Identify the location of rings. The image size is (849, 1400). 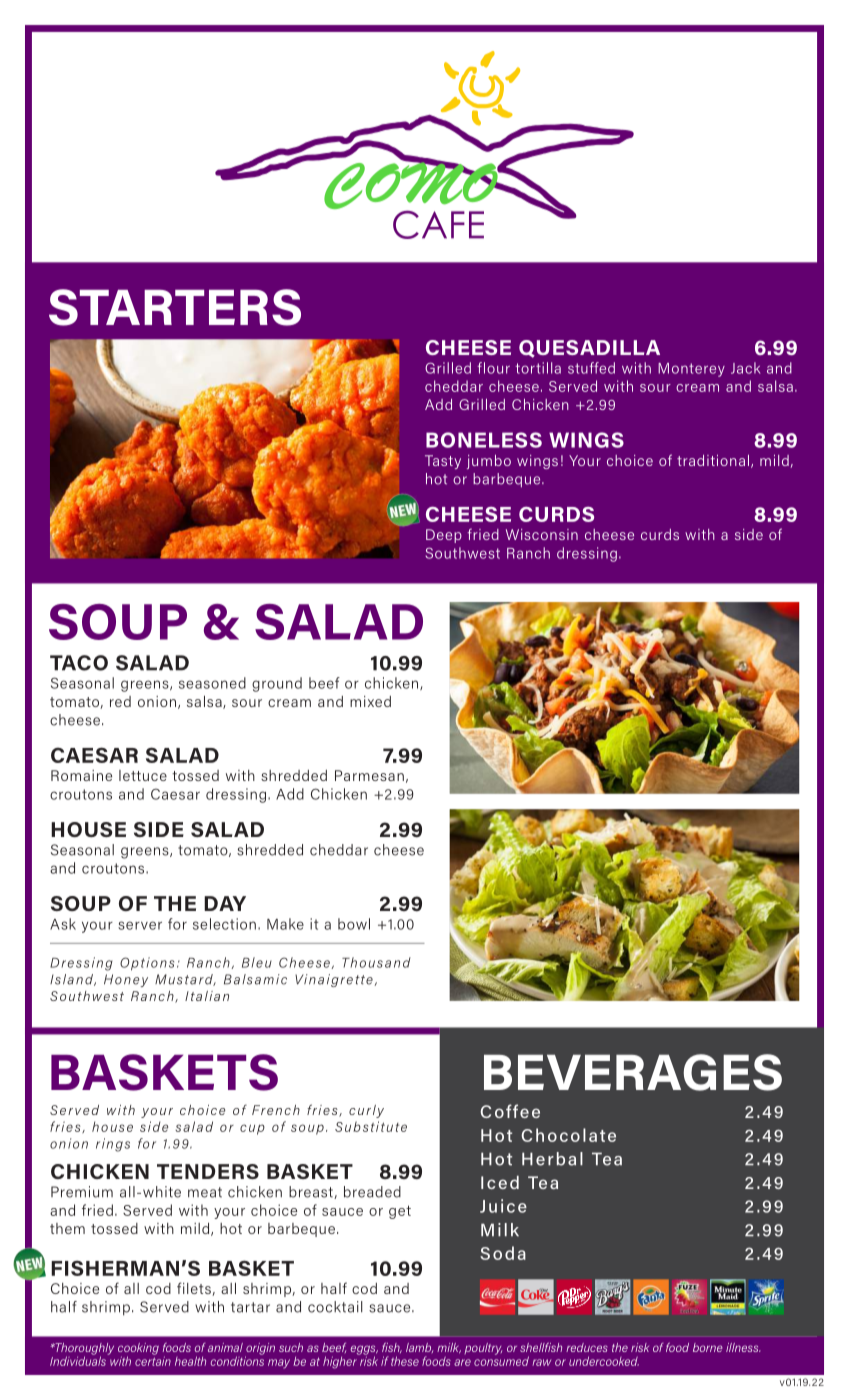
(113, 1145).
